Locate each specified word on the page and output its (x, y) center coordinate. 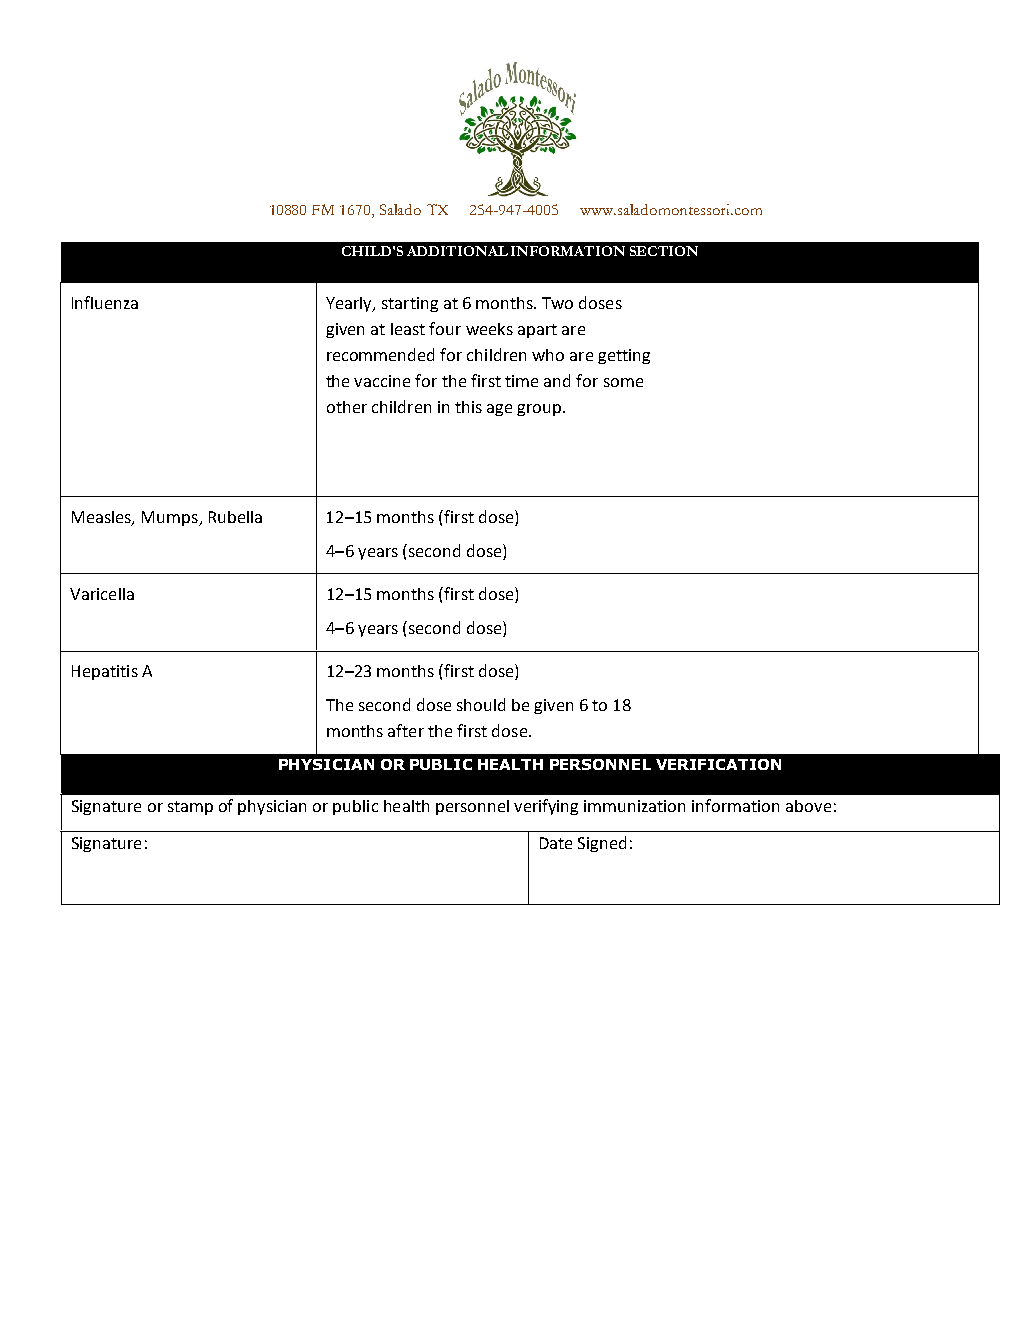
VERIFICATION (718, 764)
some (623, 382)
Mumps (171, 518)
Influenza (105, 302)
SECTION (664, 251)
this (468, 407)
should (481, 704)
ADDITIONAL (457, 251)
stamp (190, 808)
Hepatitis (105, 672)
